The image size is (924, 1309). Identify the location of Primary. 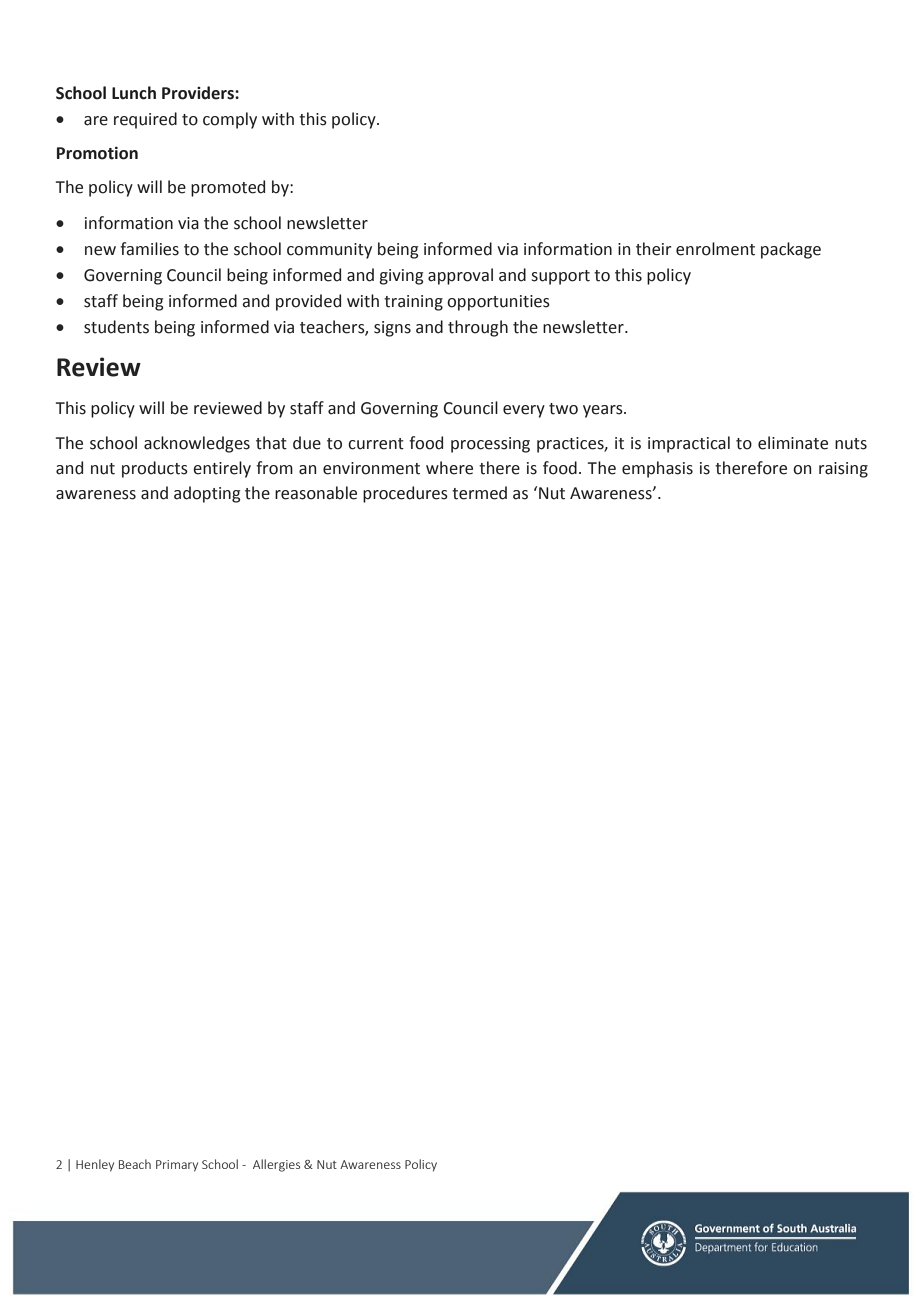
(177, 1166).
